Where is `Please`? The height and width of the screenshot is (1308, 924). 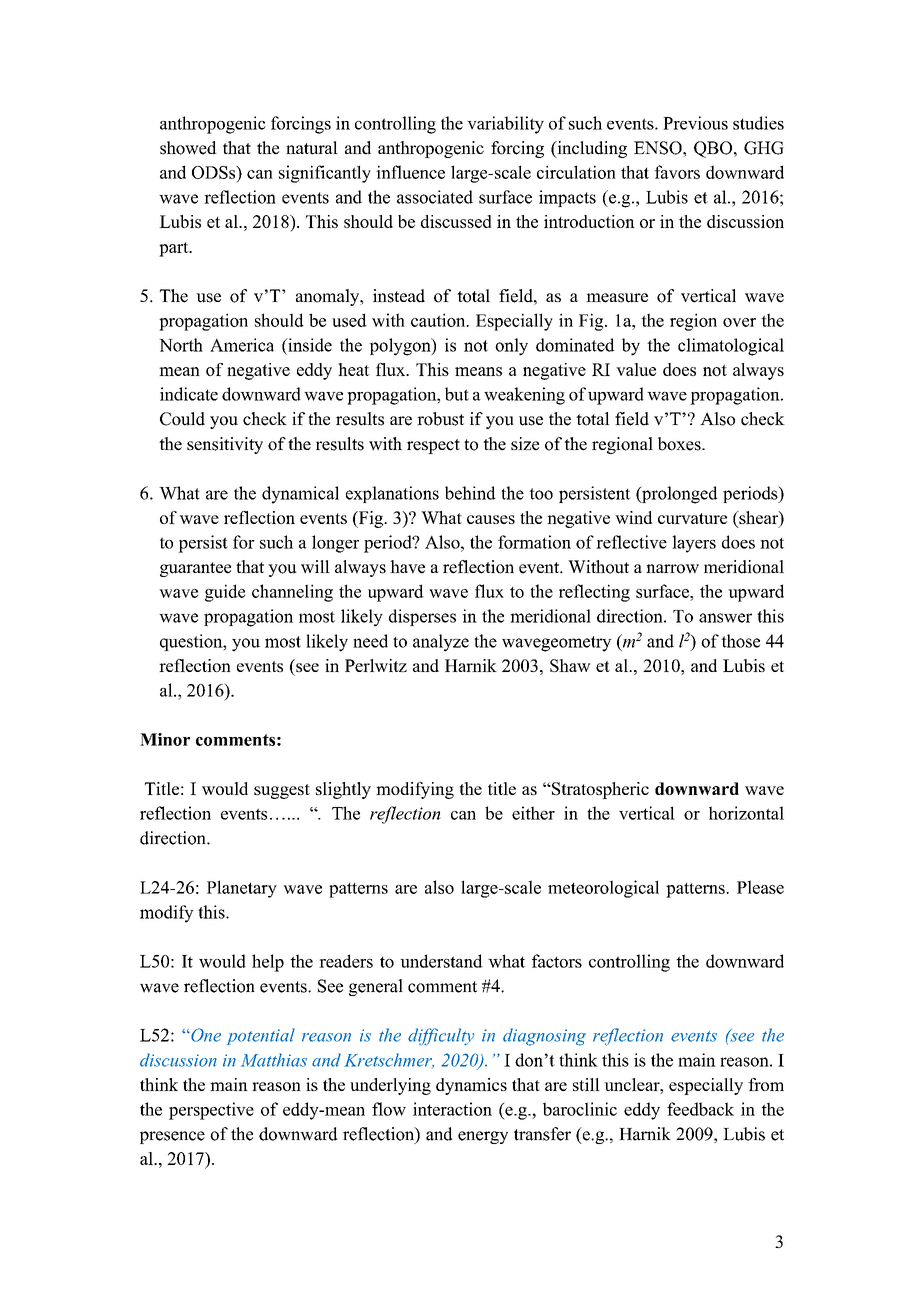
Please is located at coordinates (760, 887).
